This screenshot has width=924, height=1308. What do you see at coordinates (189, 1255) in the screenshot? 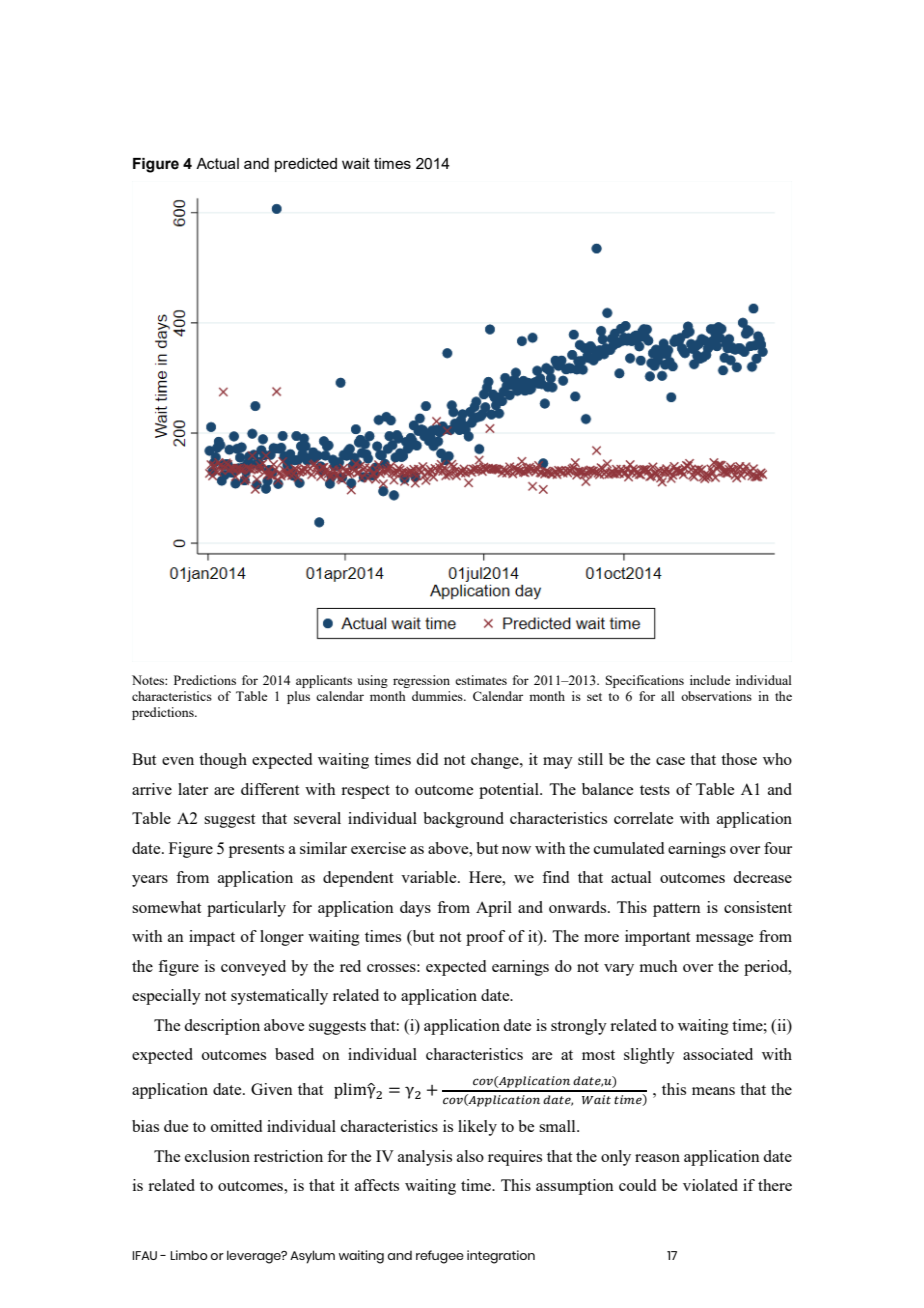
I see `Limbo` at bounding box center [189, 1255].
